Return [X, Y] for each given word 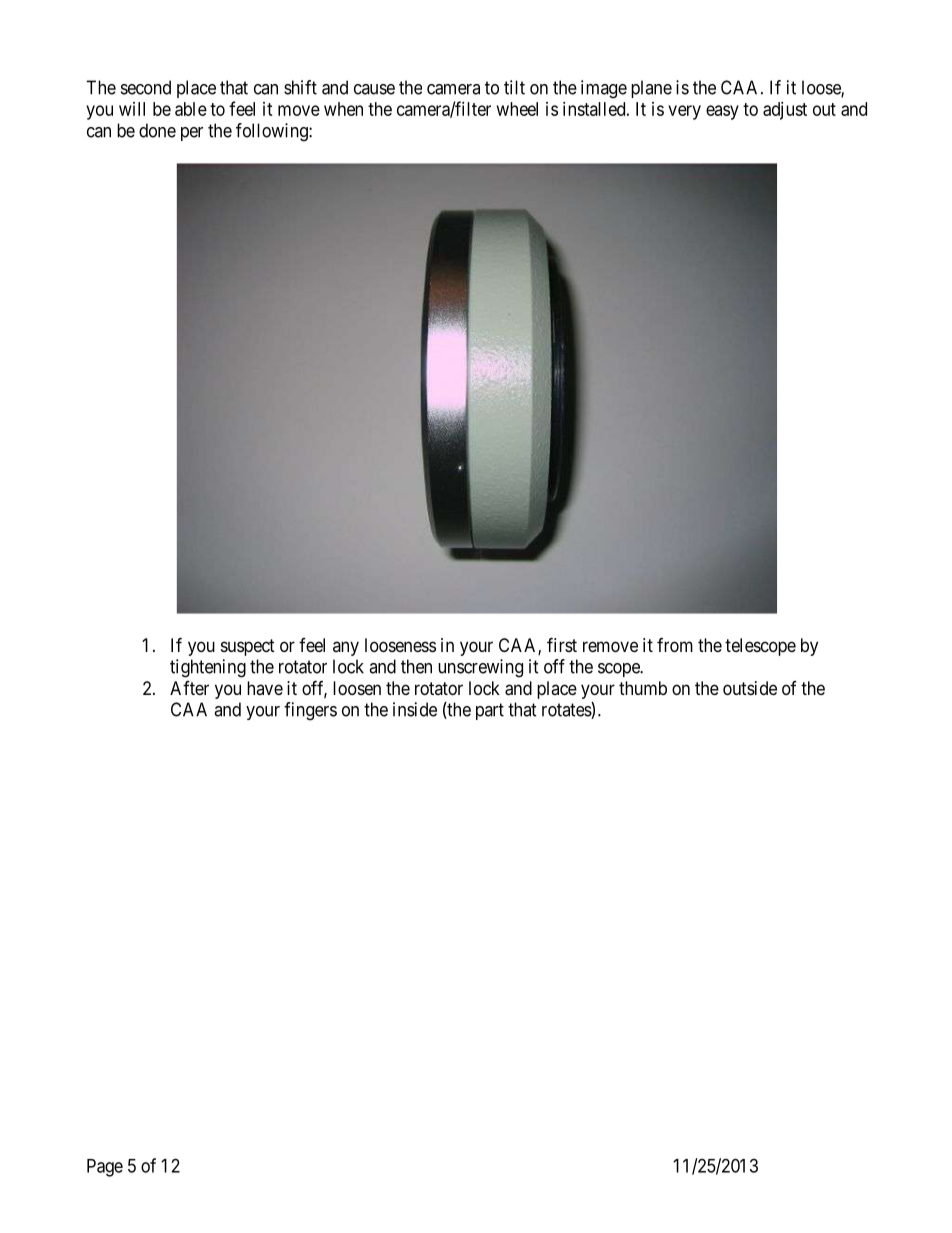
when [343, 109]
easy [722, 112]
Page [105, 1168]
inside [415, 709]
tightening [208, 668]
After [189, 688]
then [416, 666]
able [191, 109]
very [684, 112]
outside [750, 688]
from [675, 645]
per [192, 134]
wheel [517, 109]
